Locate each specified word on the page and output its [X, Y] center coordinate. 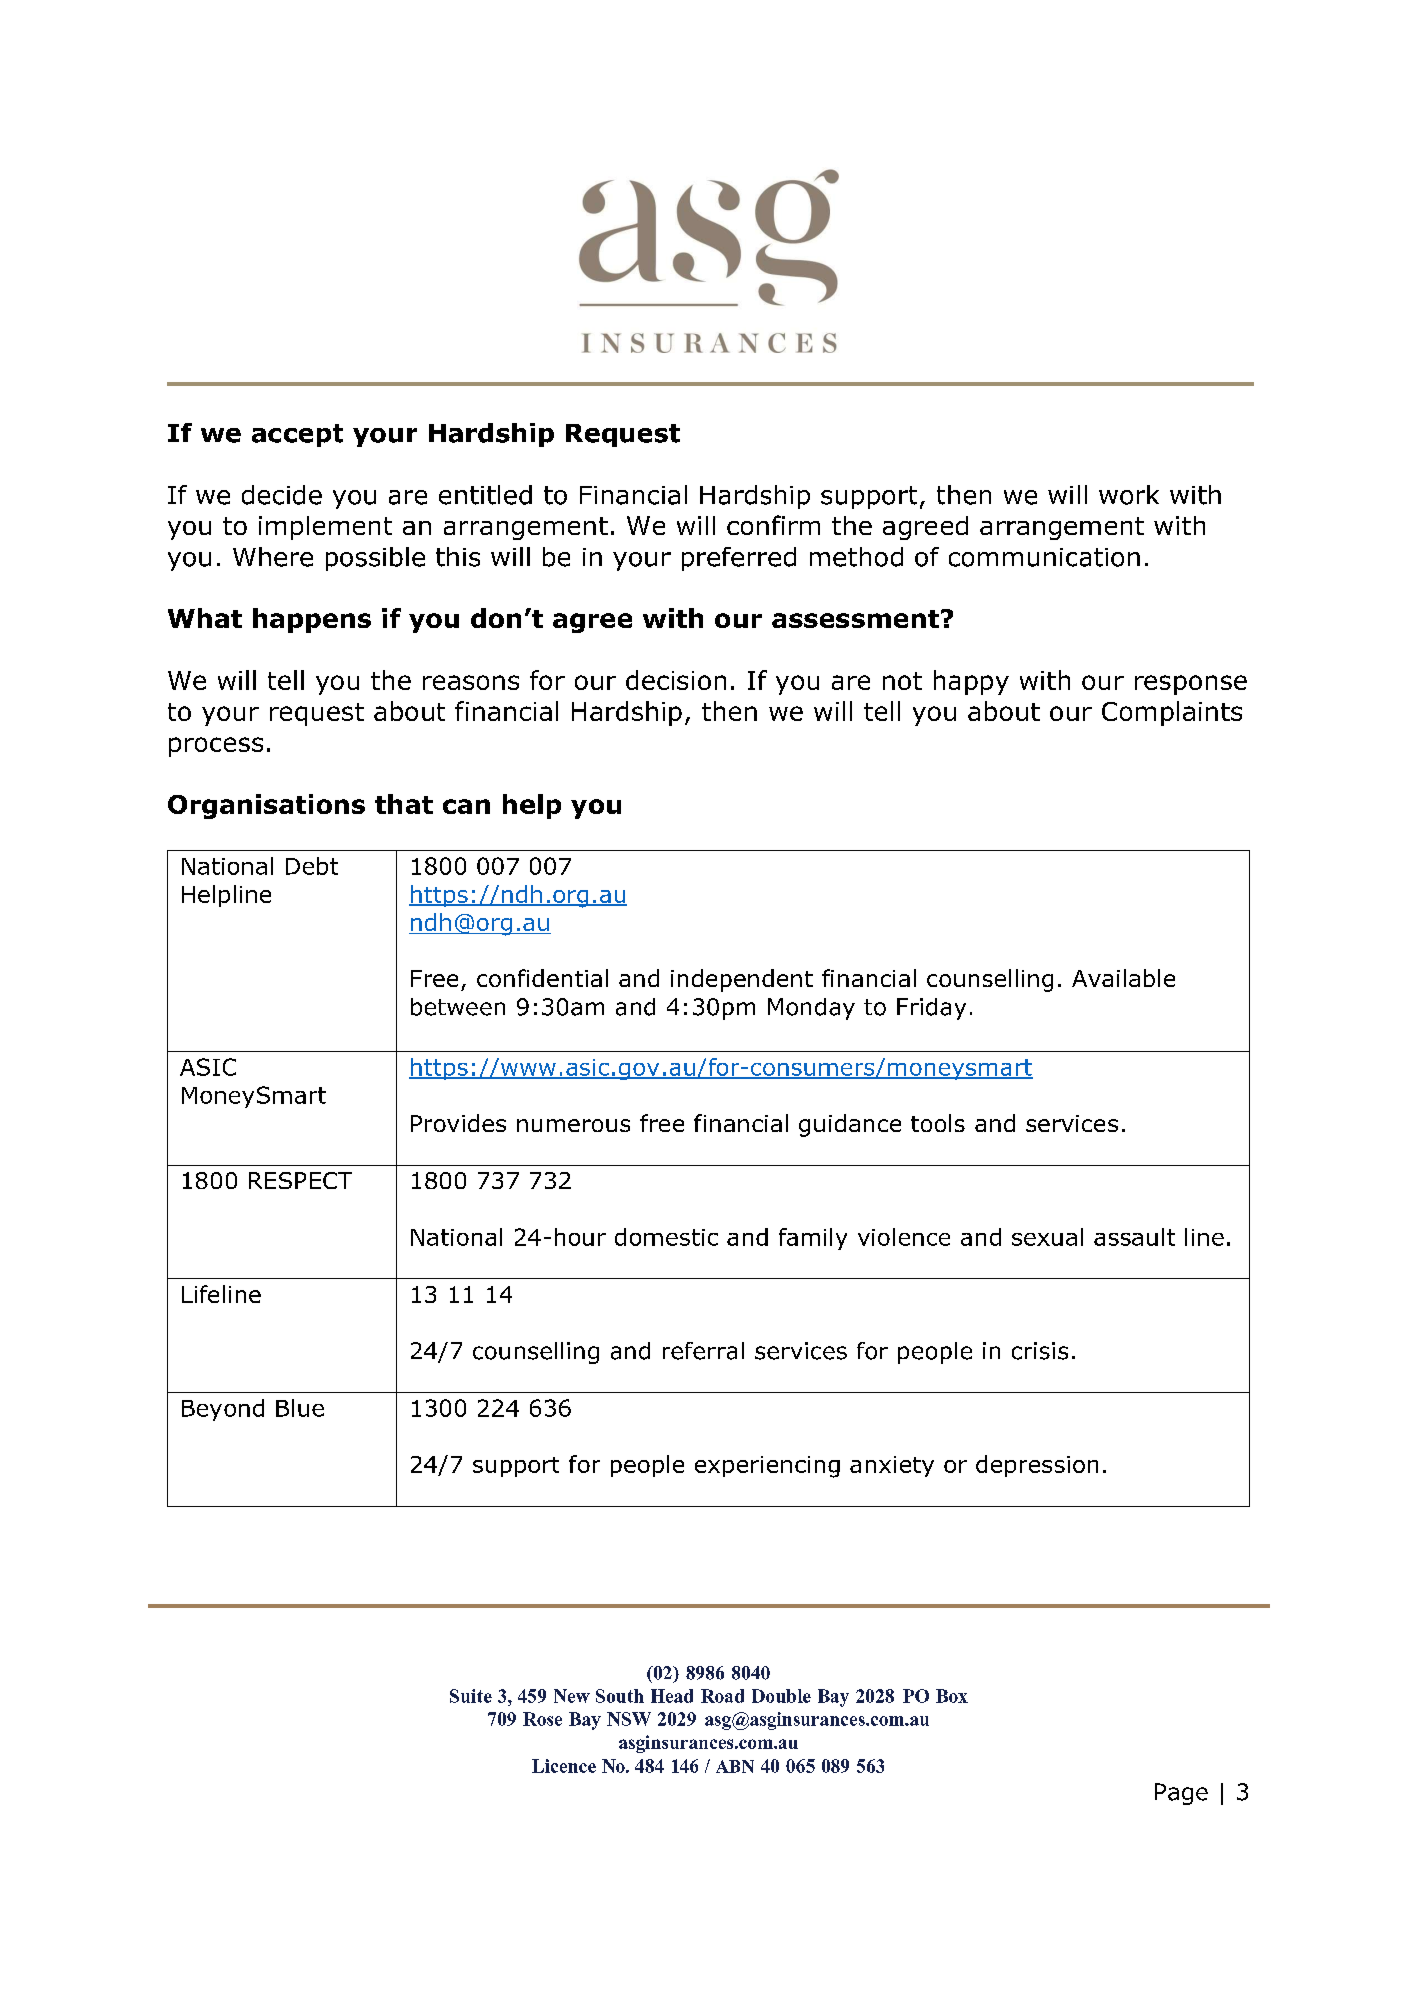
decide [282, 495]
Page [1181, 1794]
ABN [735, 1766]
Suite [471, 1696]
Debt [312, 866]
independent [742, 980]
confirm [773, 525]
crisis [1040, 1351]
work [1129, 495]
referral [703, 1351]
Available [1123, 978]
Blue [300, 1408]
